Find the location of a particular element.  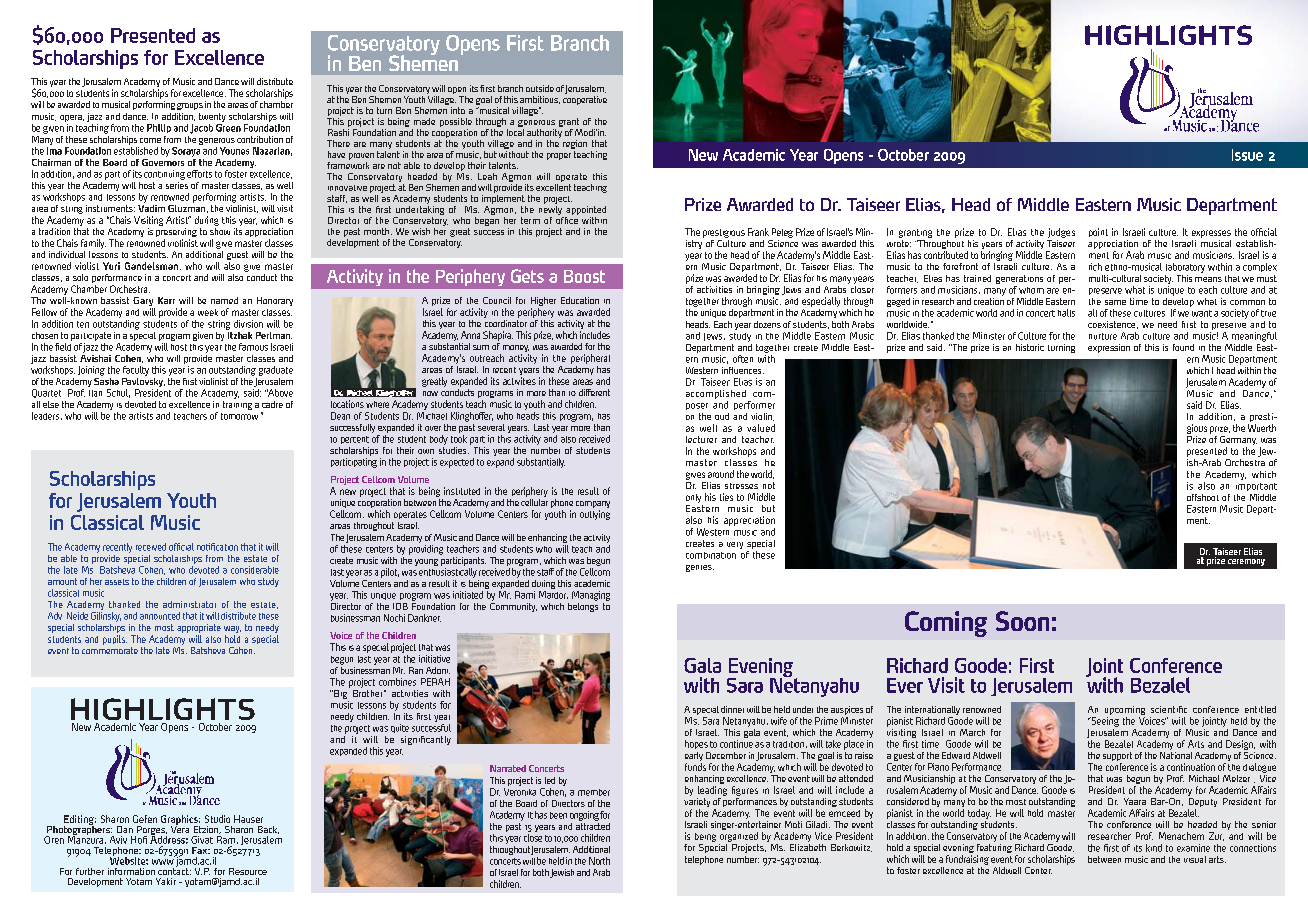

offshoot is located at coordinates (1203, 497).
